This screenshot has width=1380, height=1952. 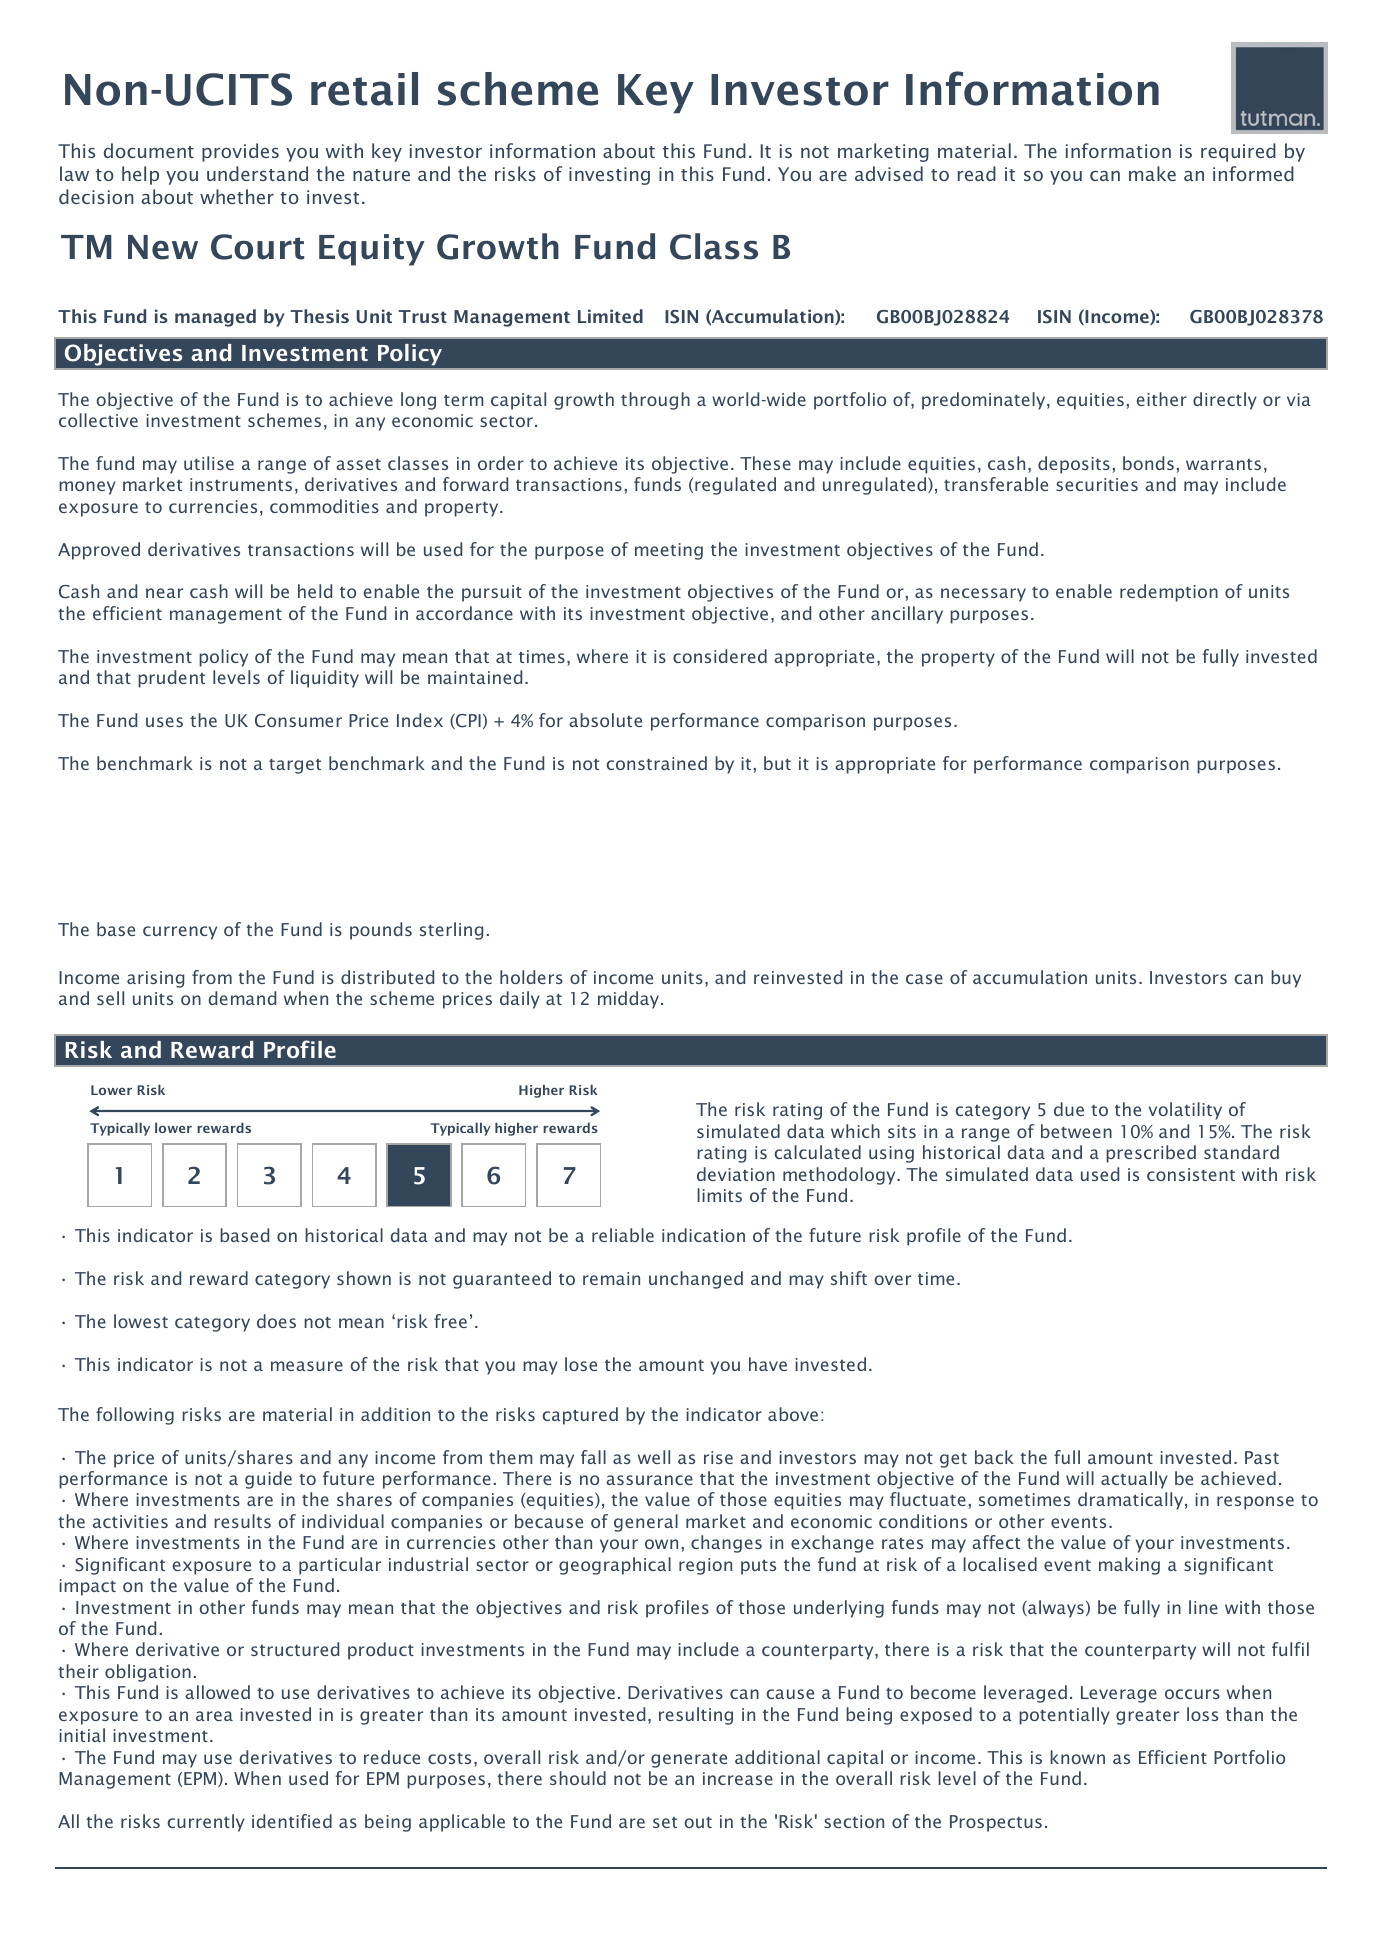 I want to click on make, so click(x=1152, y=173).
